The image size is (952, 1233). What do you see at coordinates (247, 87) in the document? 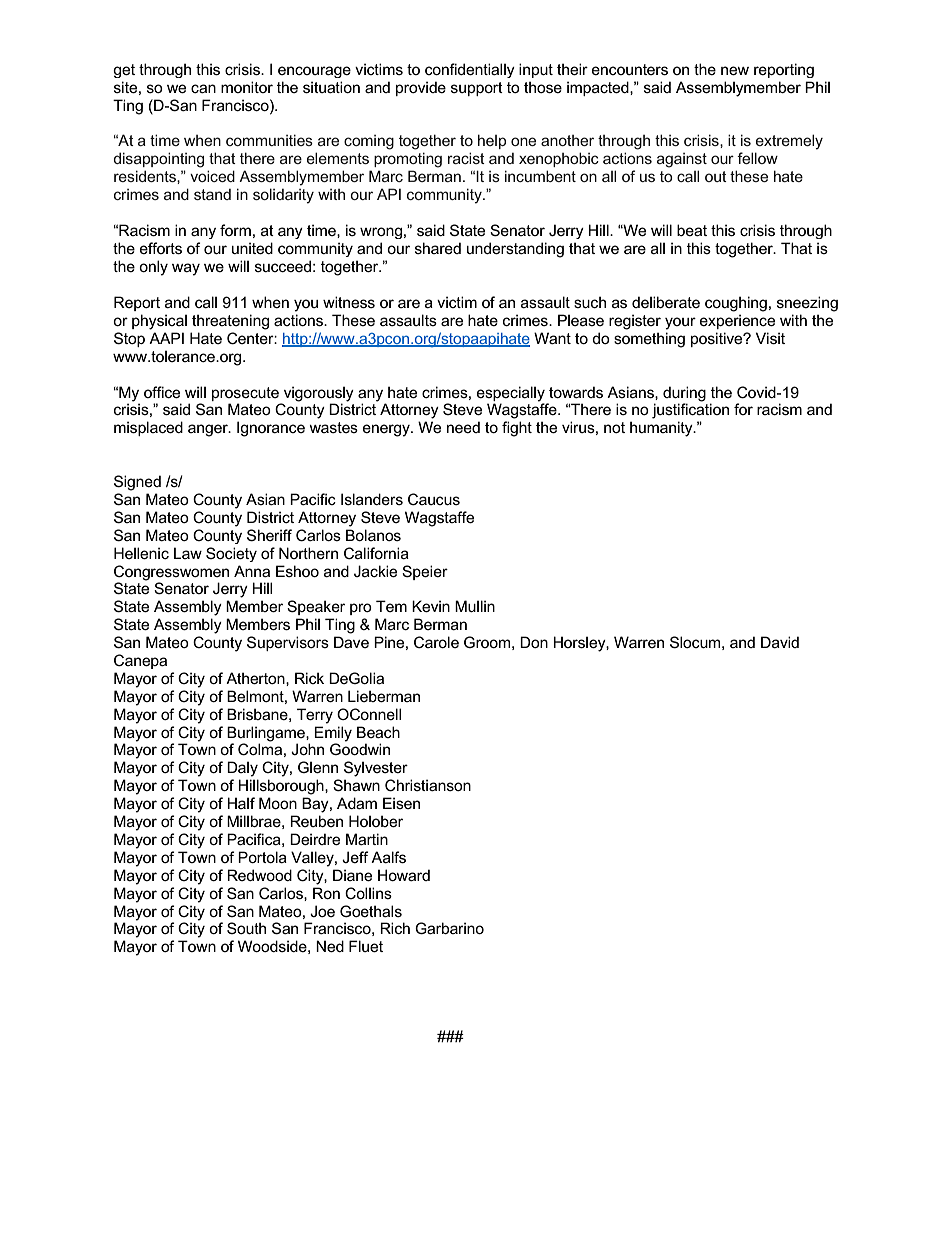
I see `monitor` at bounding box center [247, 87].
